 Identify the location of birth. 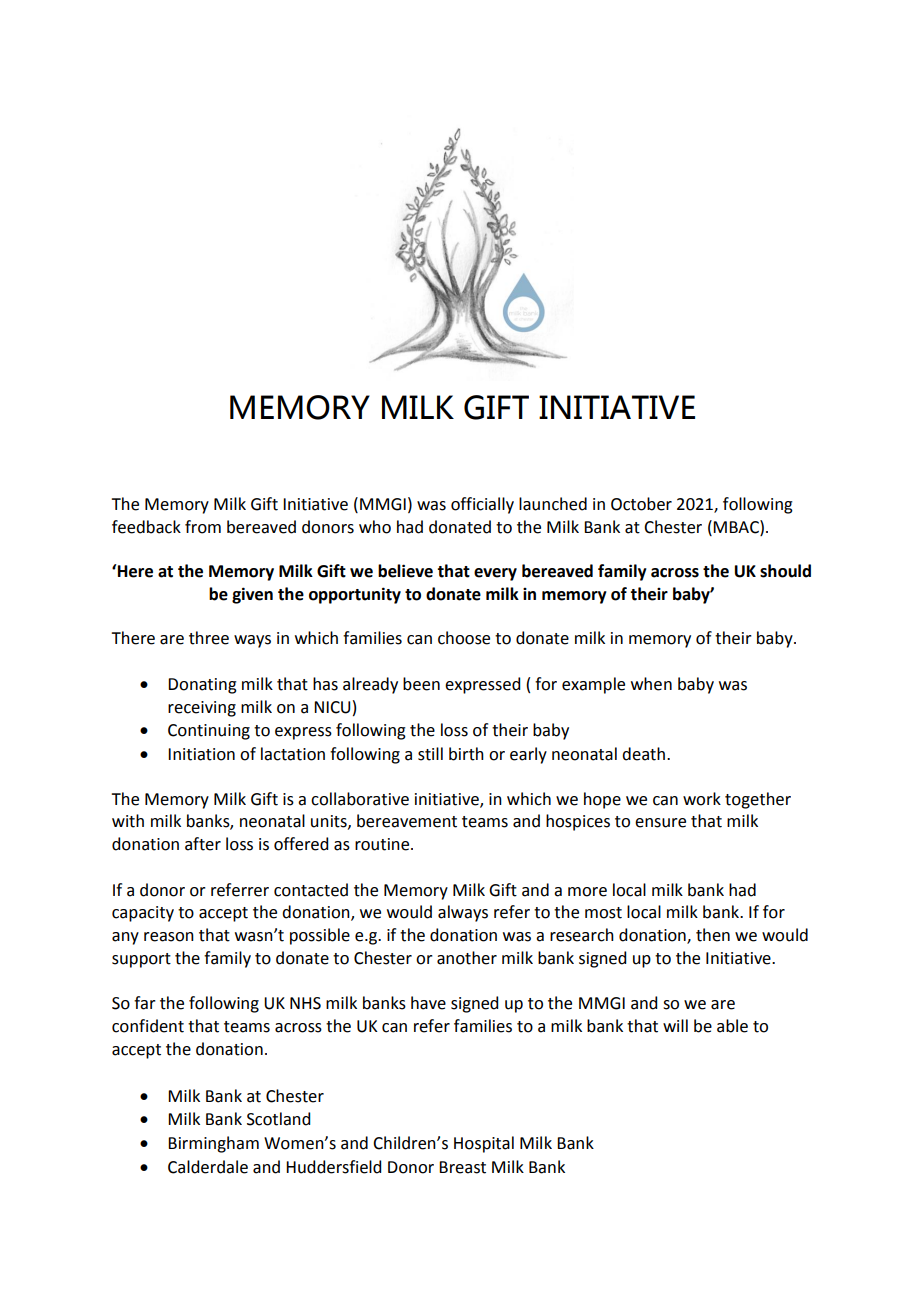
(466, 754).
